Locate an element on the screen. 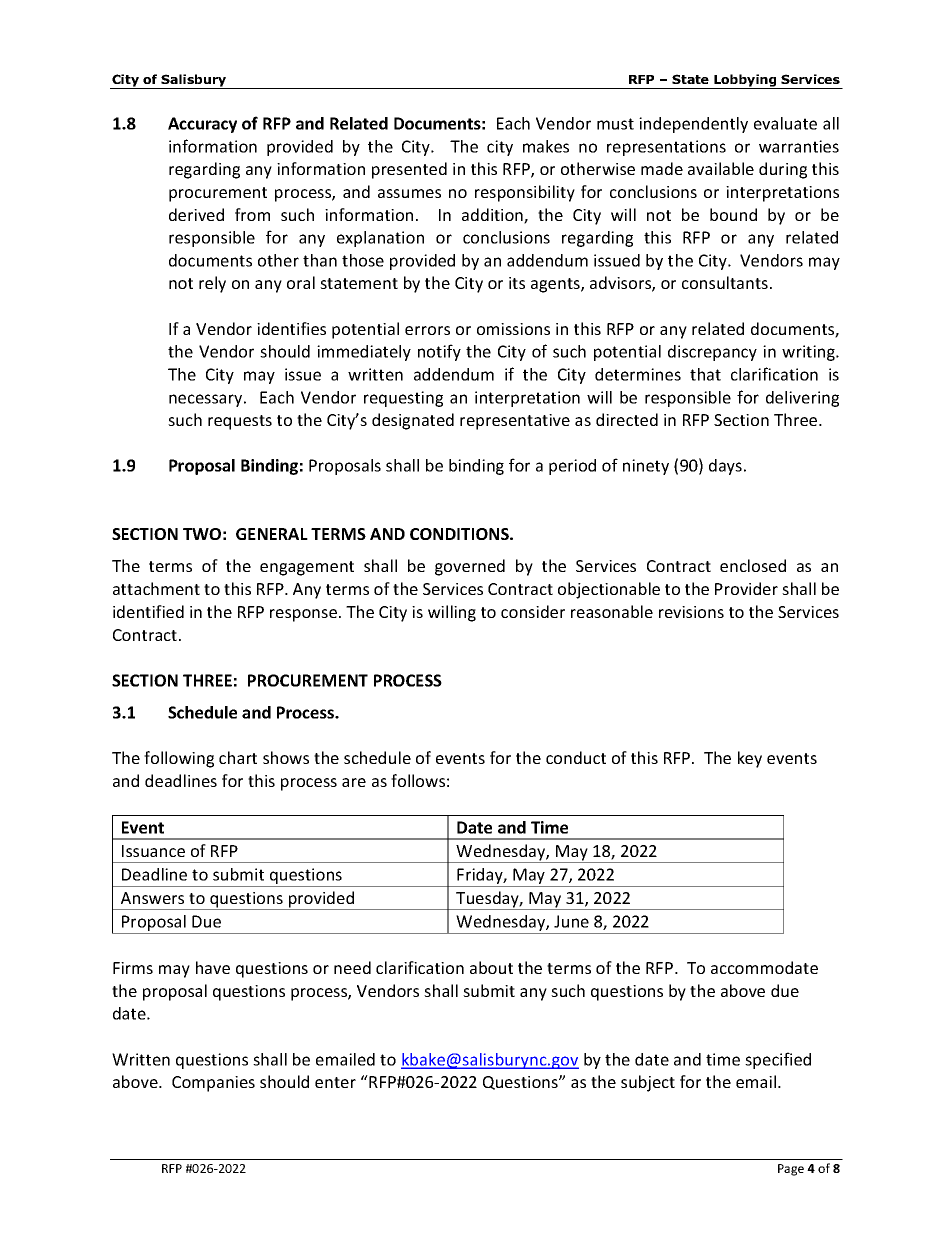 Image resolution: width=952 pixels, height=1233 pixels. Answers is located at coordinates (152, 898).
